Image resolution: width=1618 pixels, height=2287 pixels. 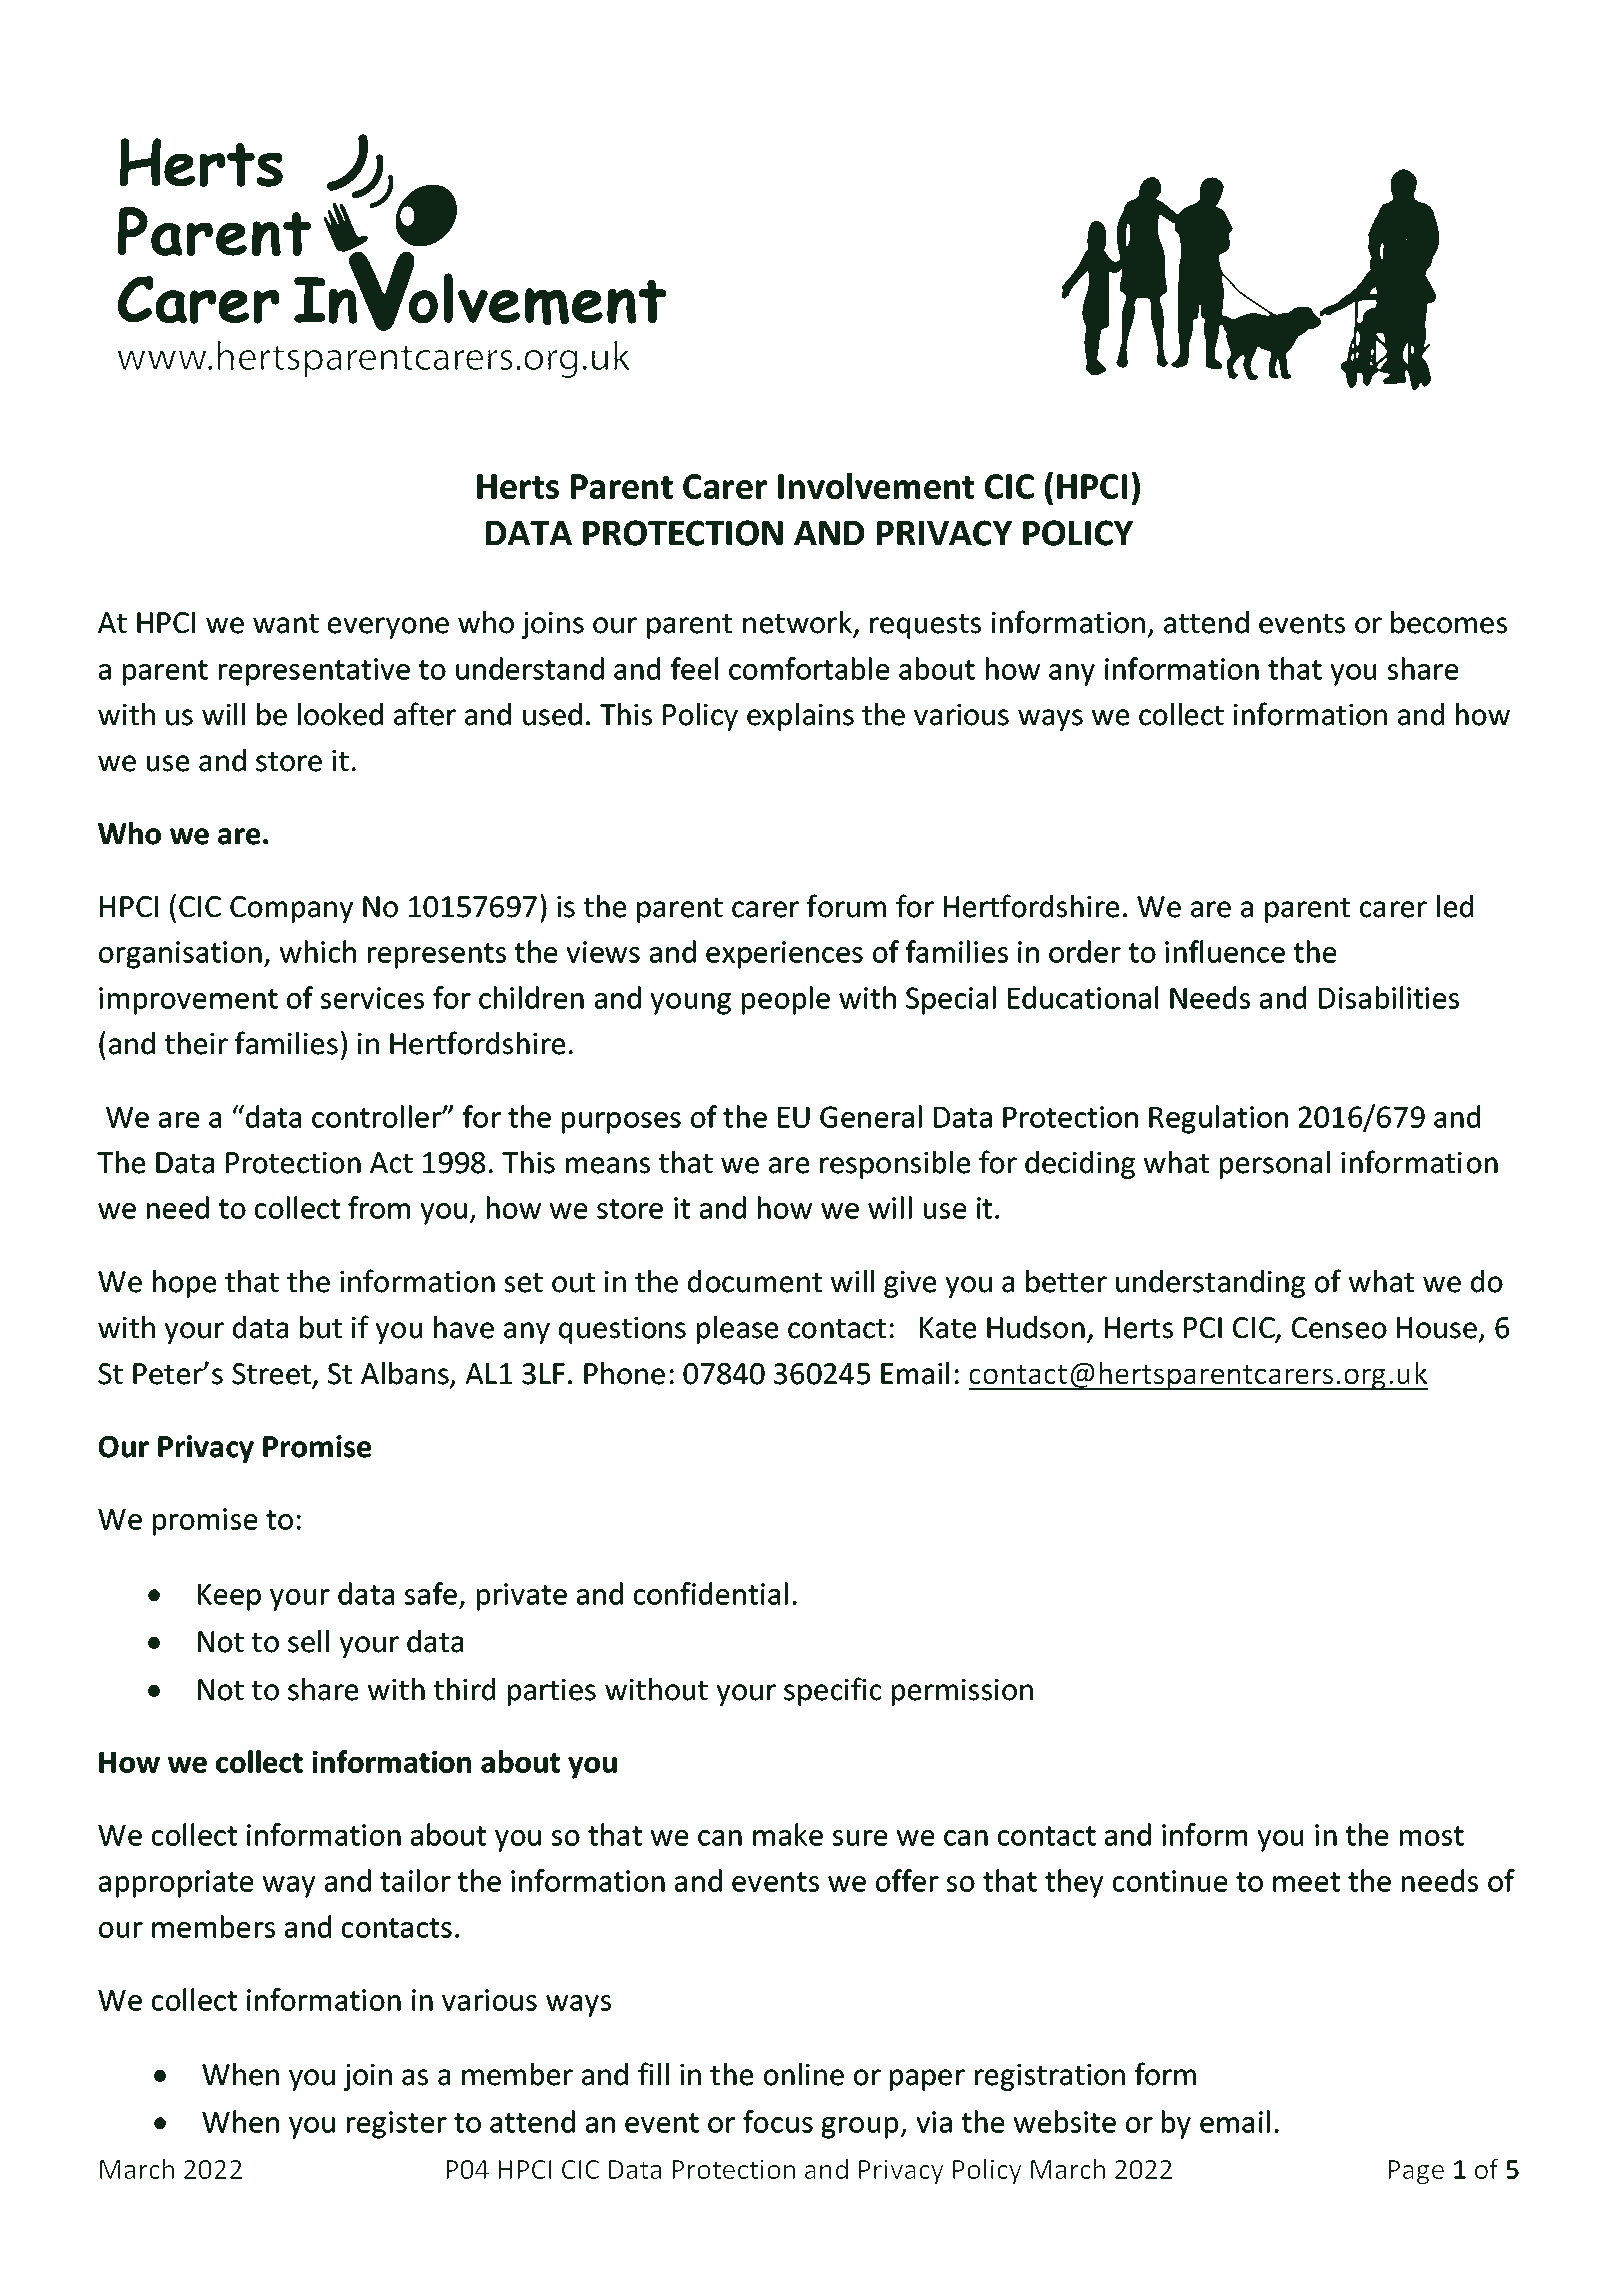 What do you see at coordinates (876, 486) in the document?
I see `Involvement` at bounding box center [876, 486].
